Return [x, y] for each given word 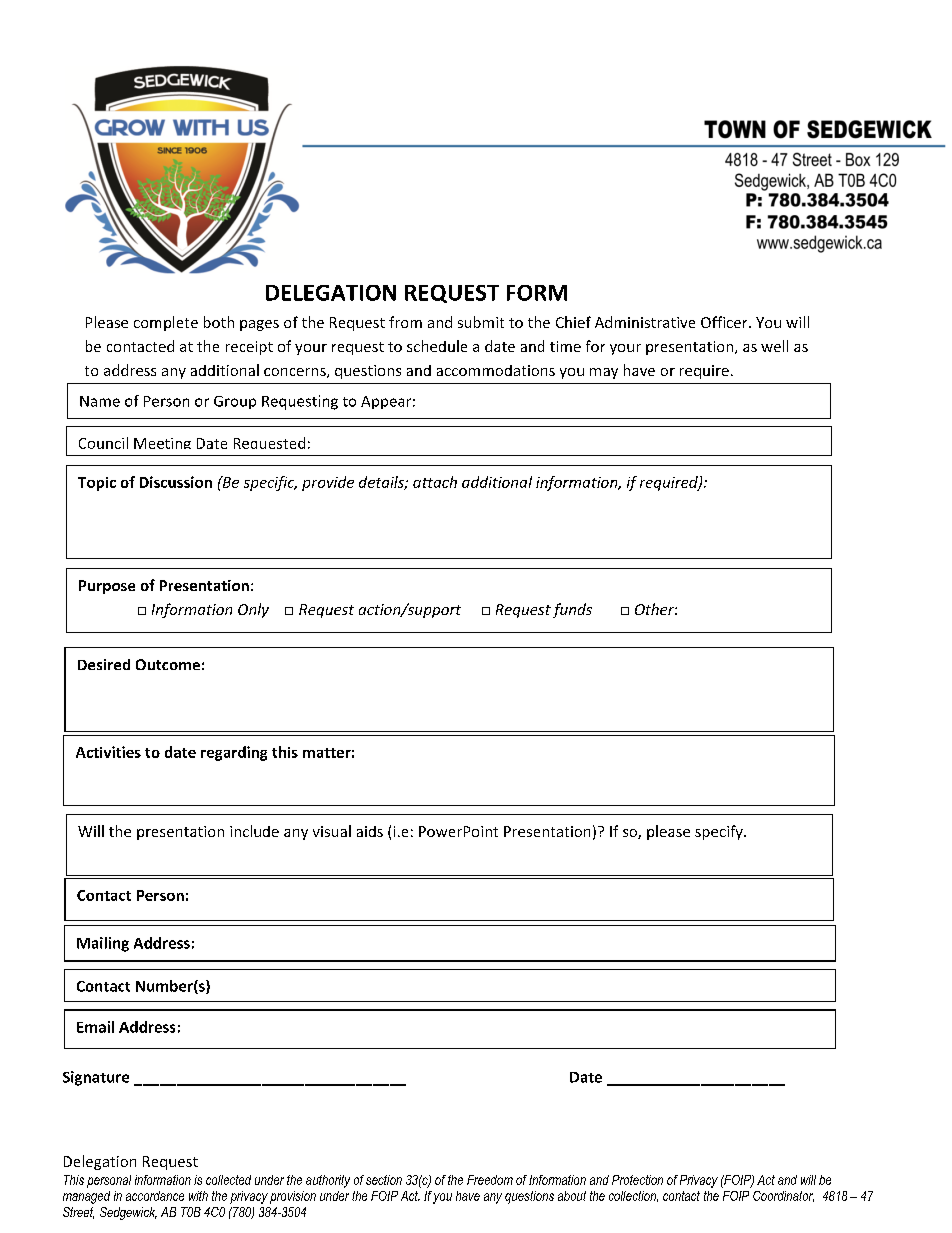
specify [720, 832]
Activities [108, 752]
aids [370, 831]
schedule [437, 346]
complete [166, 323]
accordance [155, 1196]
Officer [725, 322]
